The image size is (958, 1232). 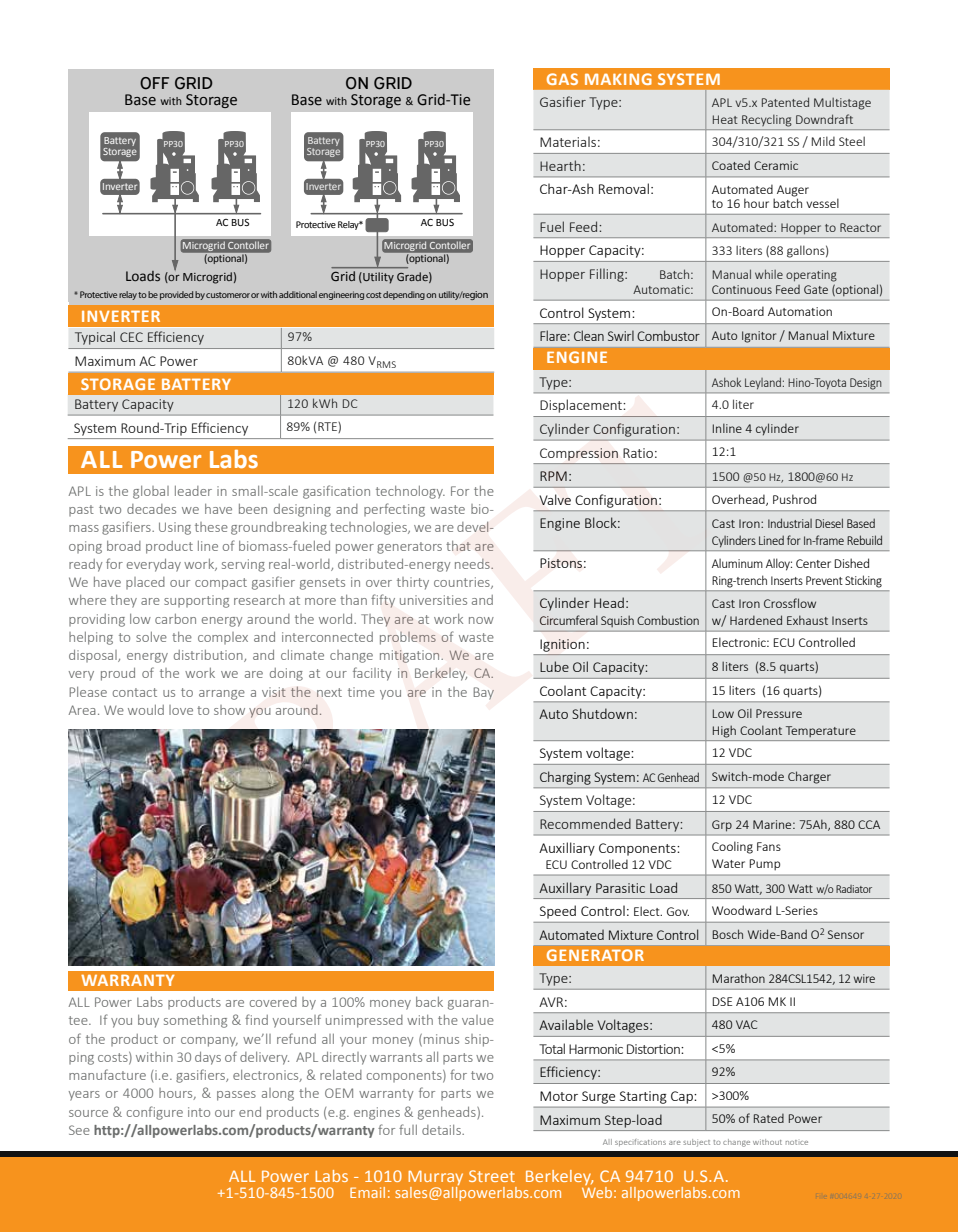 What do you see at coordinates (483, 693) in the screenshot?
I see `Bay` at bounding box center [483, 693].
